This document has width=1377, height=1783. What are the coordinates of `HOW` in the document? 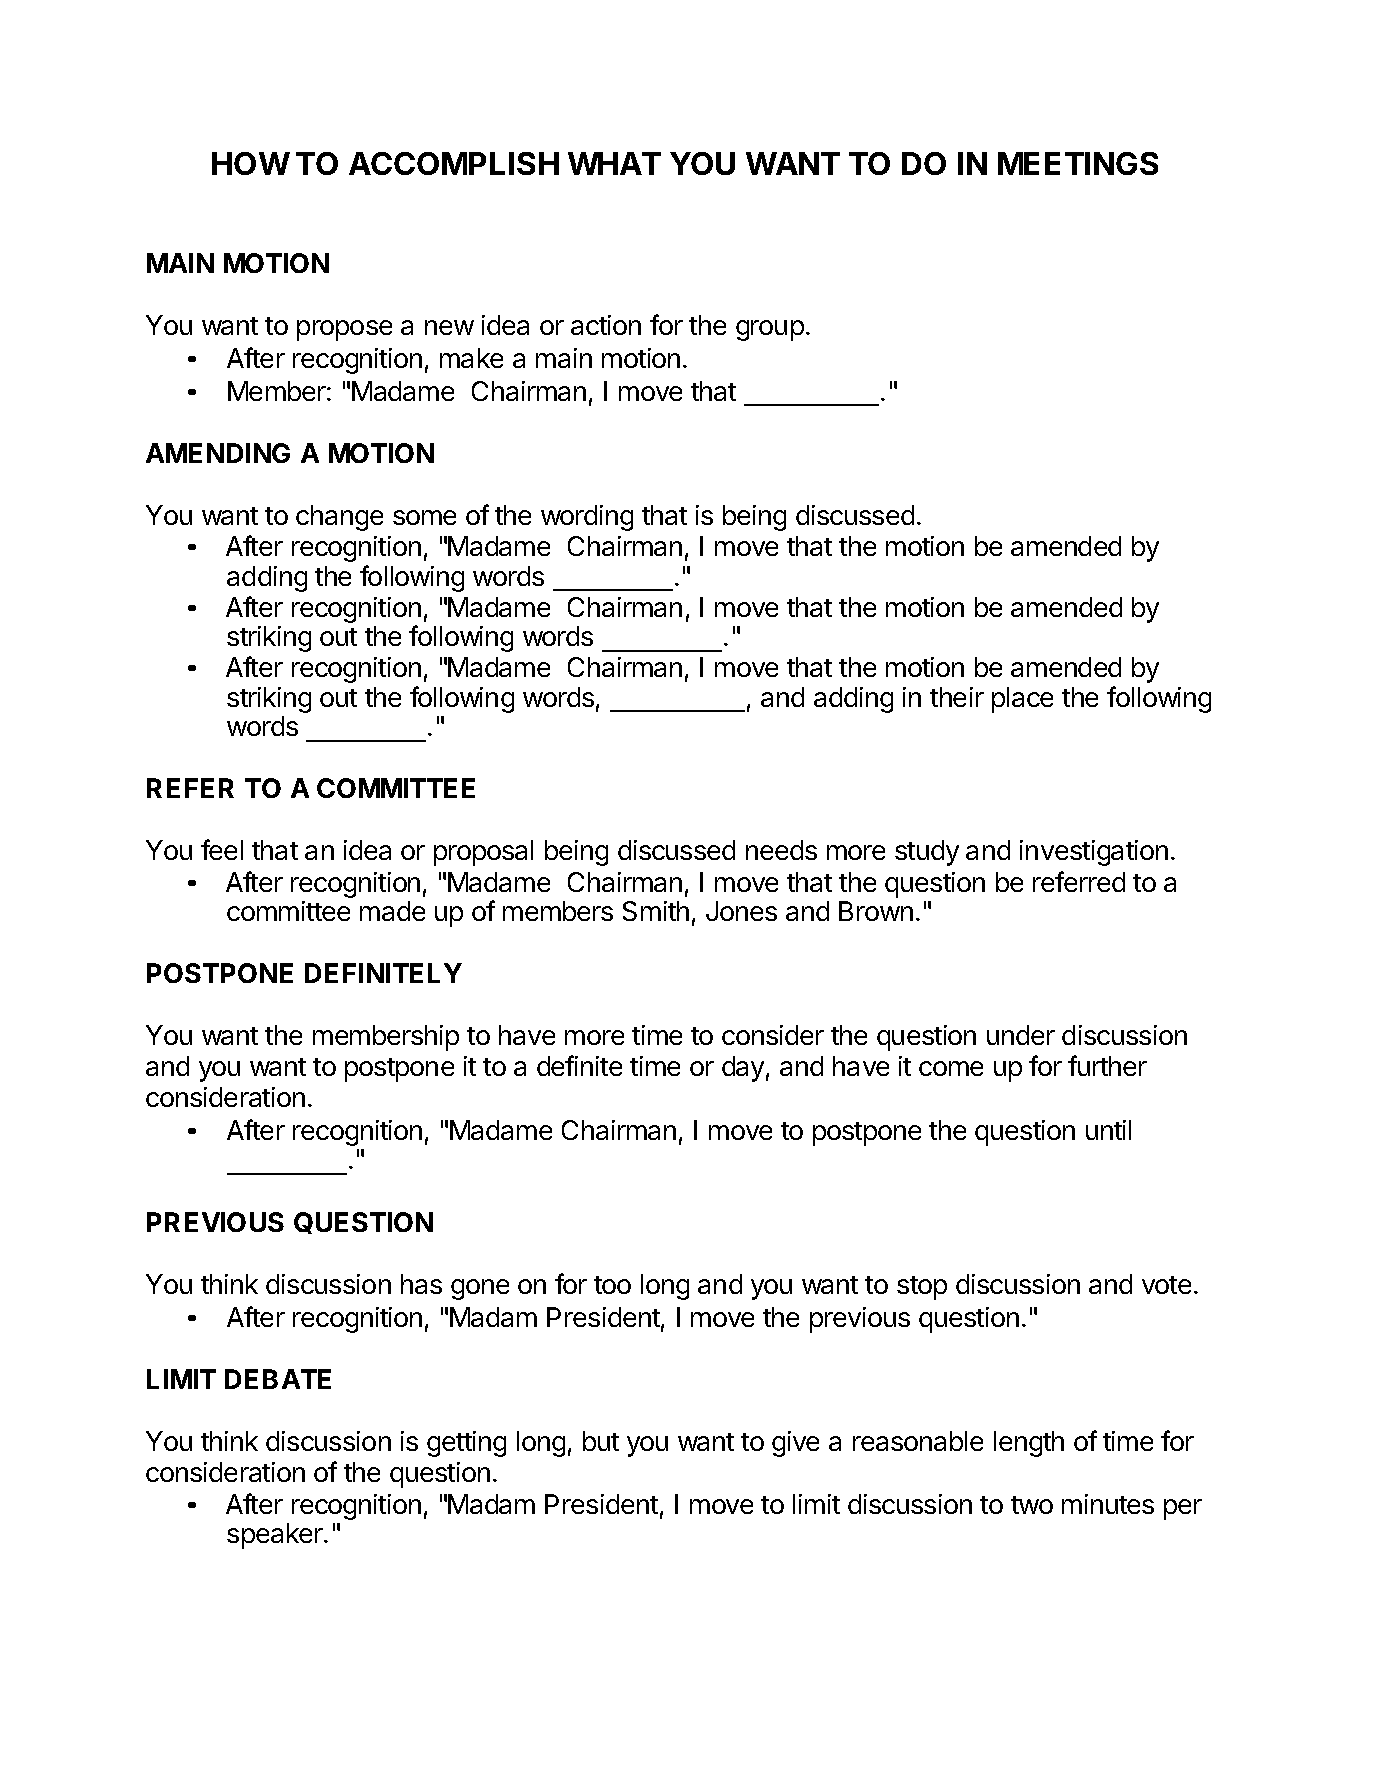 It's located at (251, 163).
